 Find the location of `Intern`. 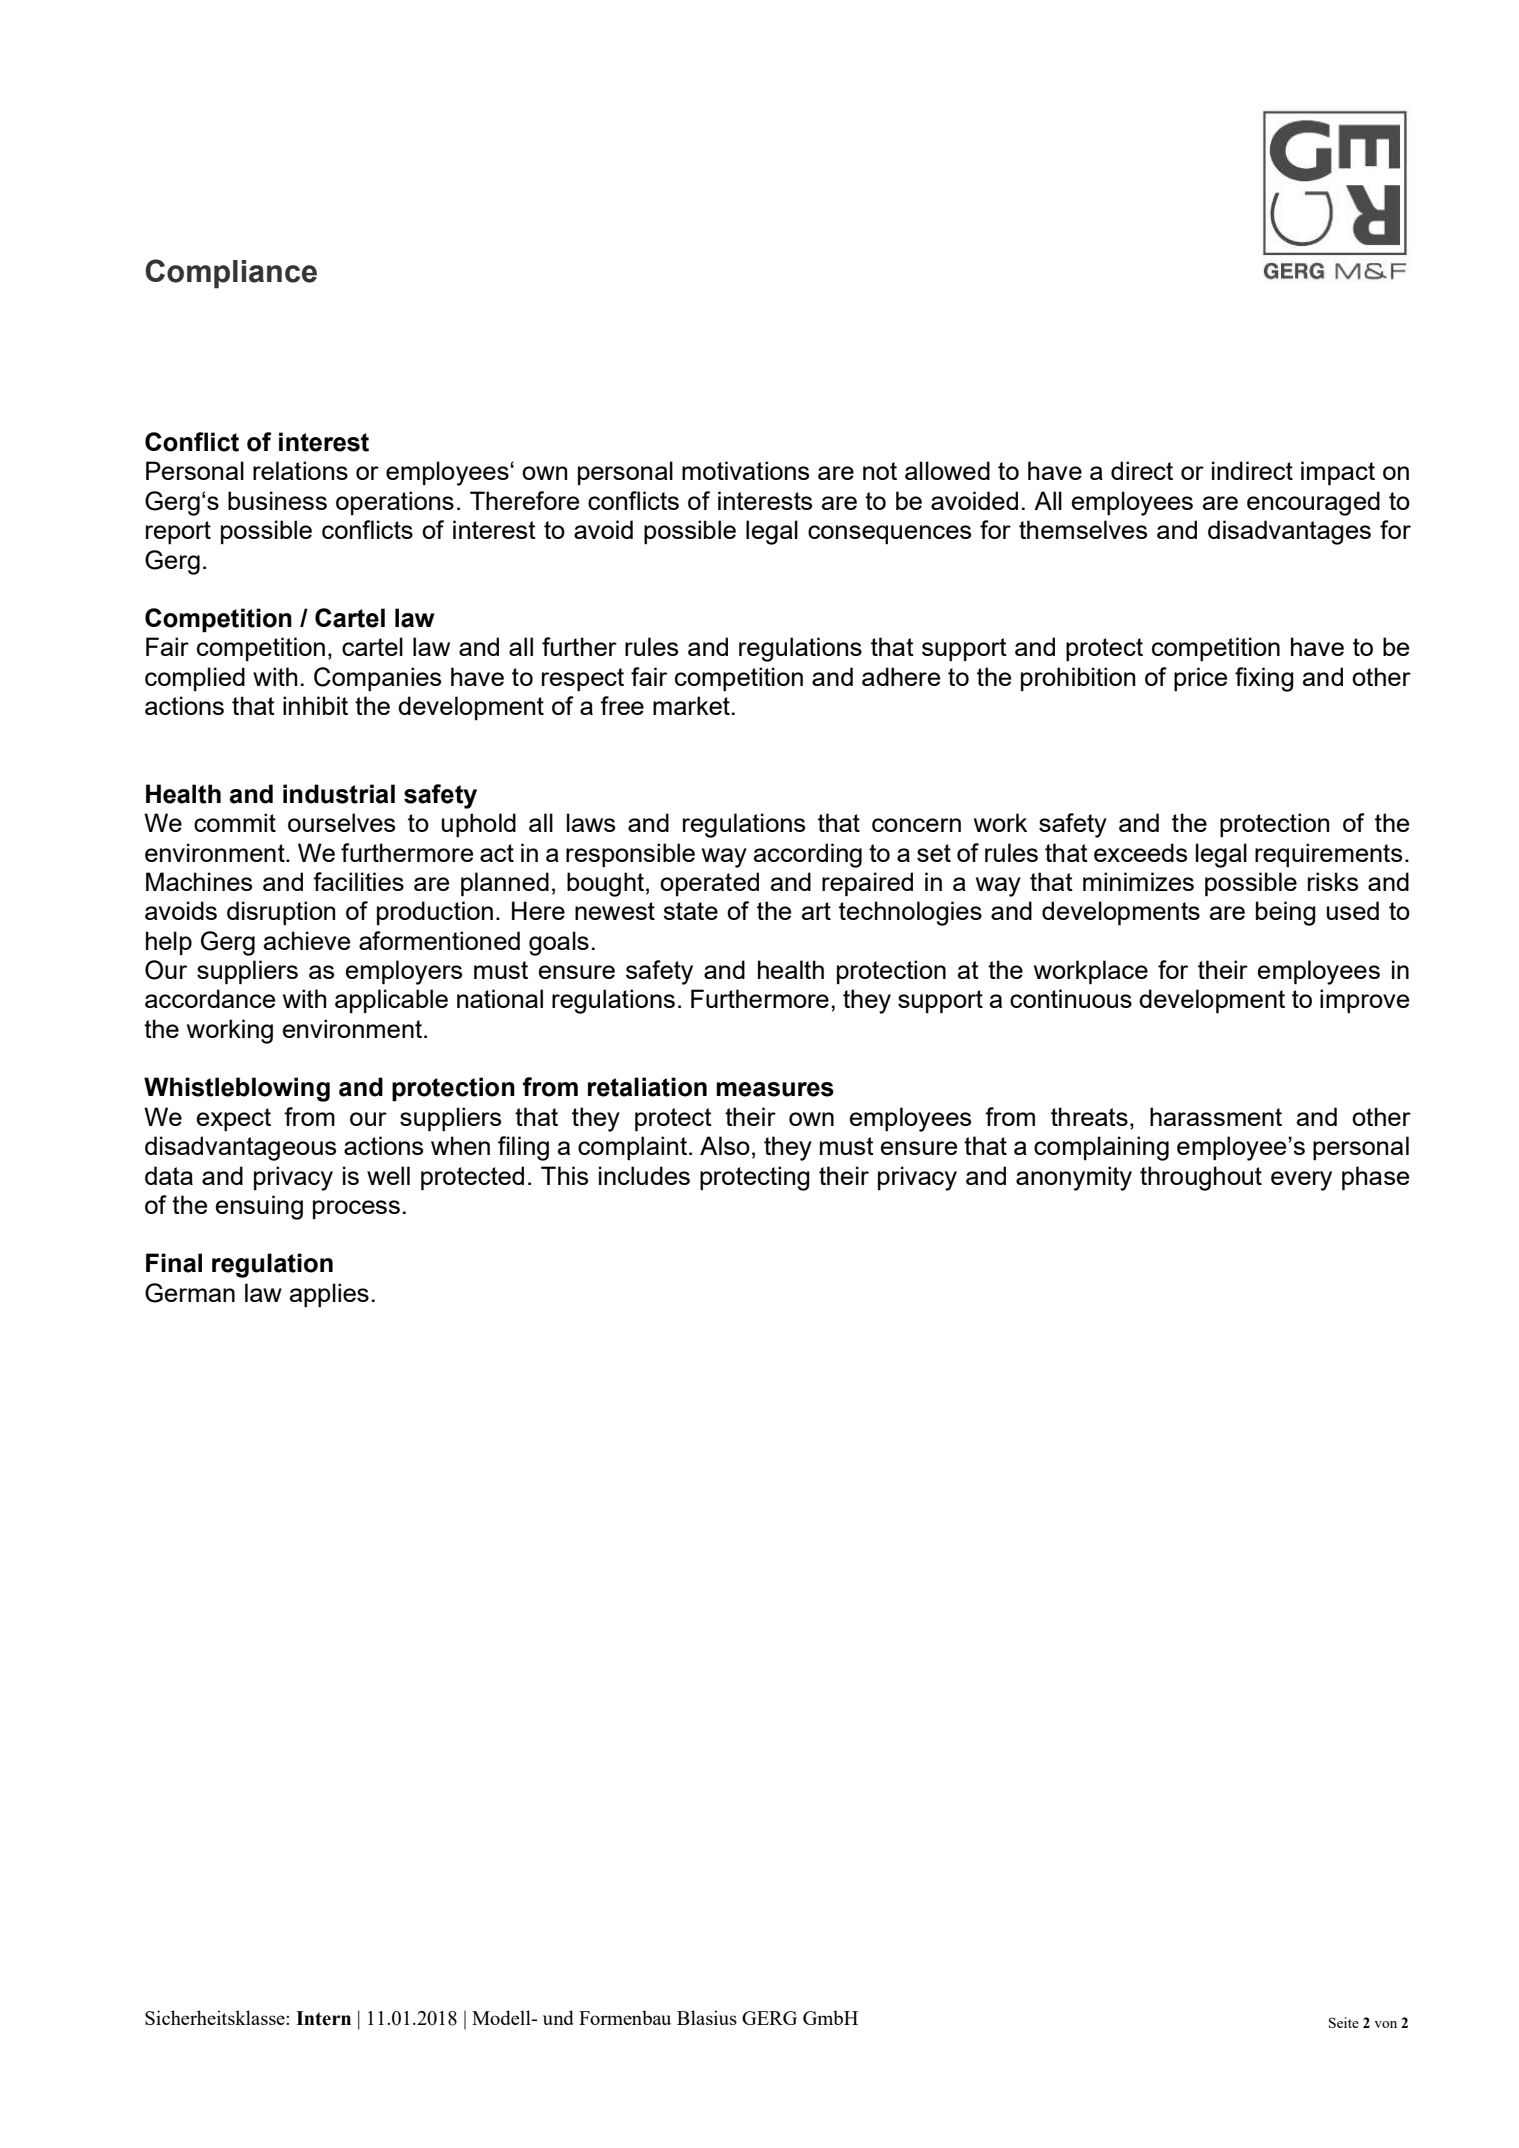

Intern is located at coordinates (323, 2018).
